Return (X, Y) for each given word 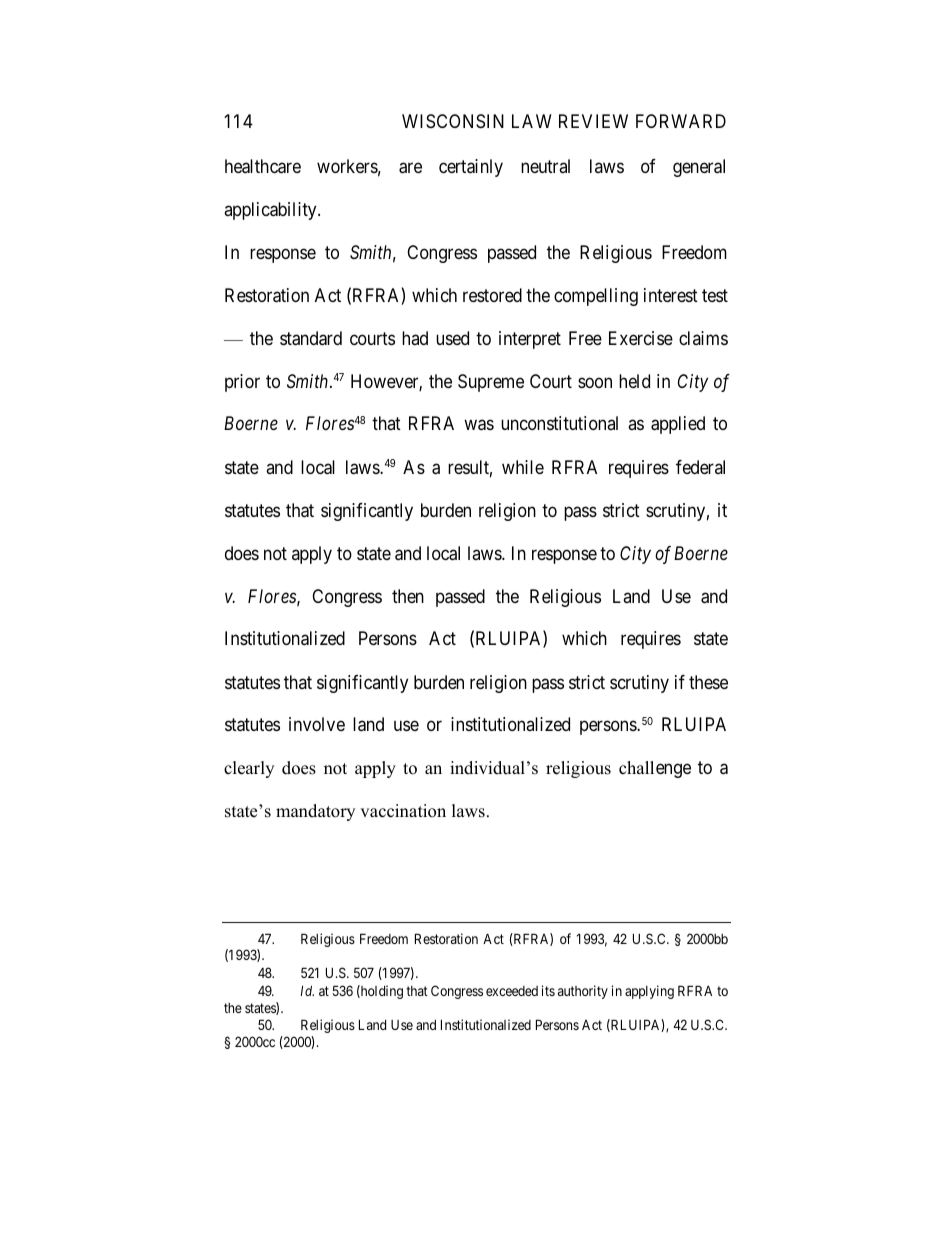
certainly (471, 168)
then (408, 596)
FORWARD (681, 121)
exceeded (512, 991)
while (523, 467)
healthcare (263, 166)
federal (700, 467)
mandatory (315, 812)
